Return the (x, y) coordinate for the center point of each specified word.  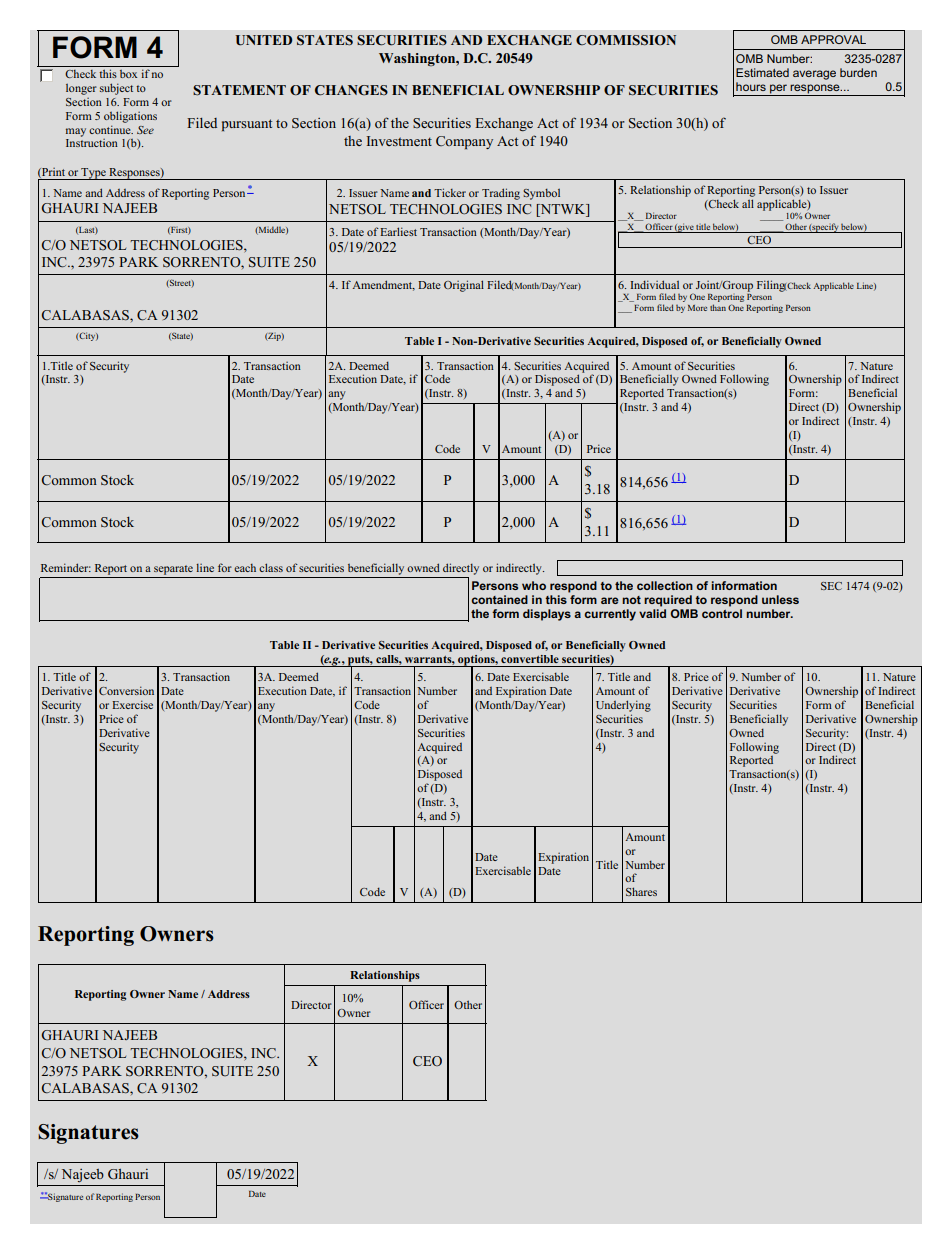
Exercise (132, 704)
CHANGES (351, 90)
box (128, 74)
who (534, 585)
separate (173, 570)
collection (665, 585)
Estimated (762, 72)
